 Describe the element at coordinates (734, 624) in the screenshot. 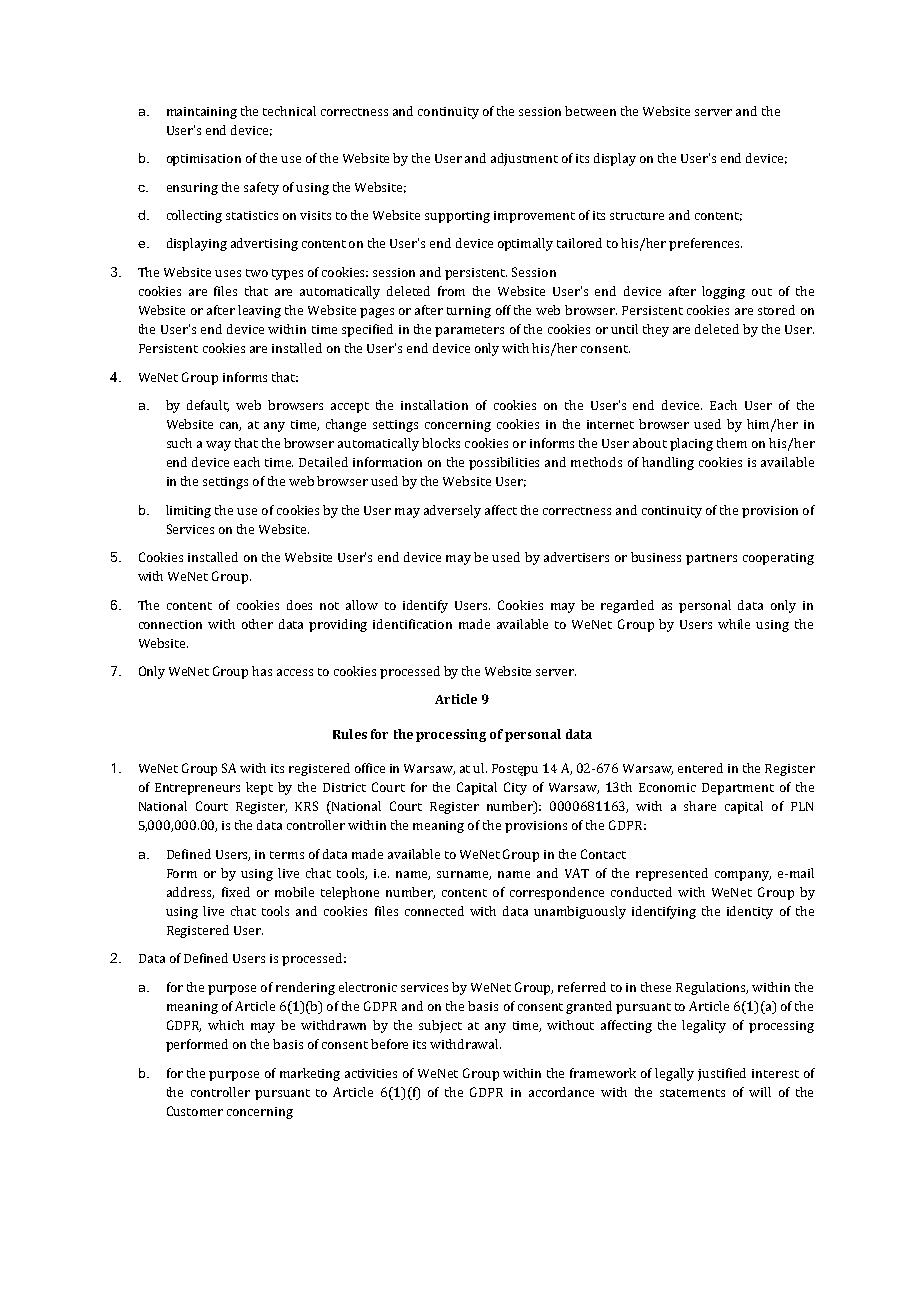

I see `while` at that location.
